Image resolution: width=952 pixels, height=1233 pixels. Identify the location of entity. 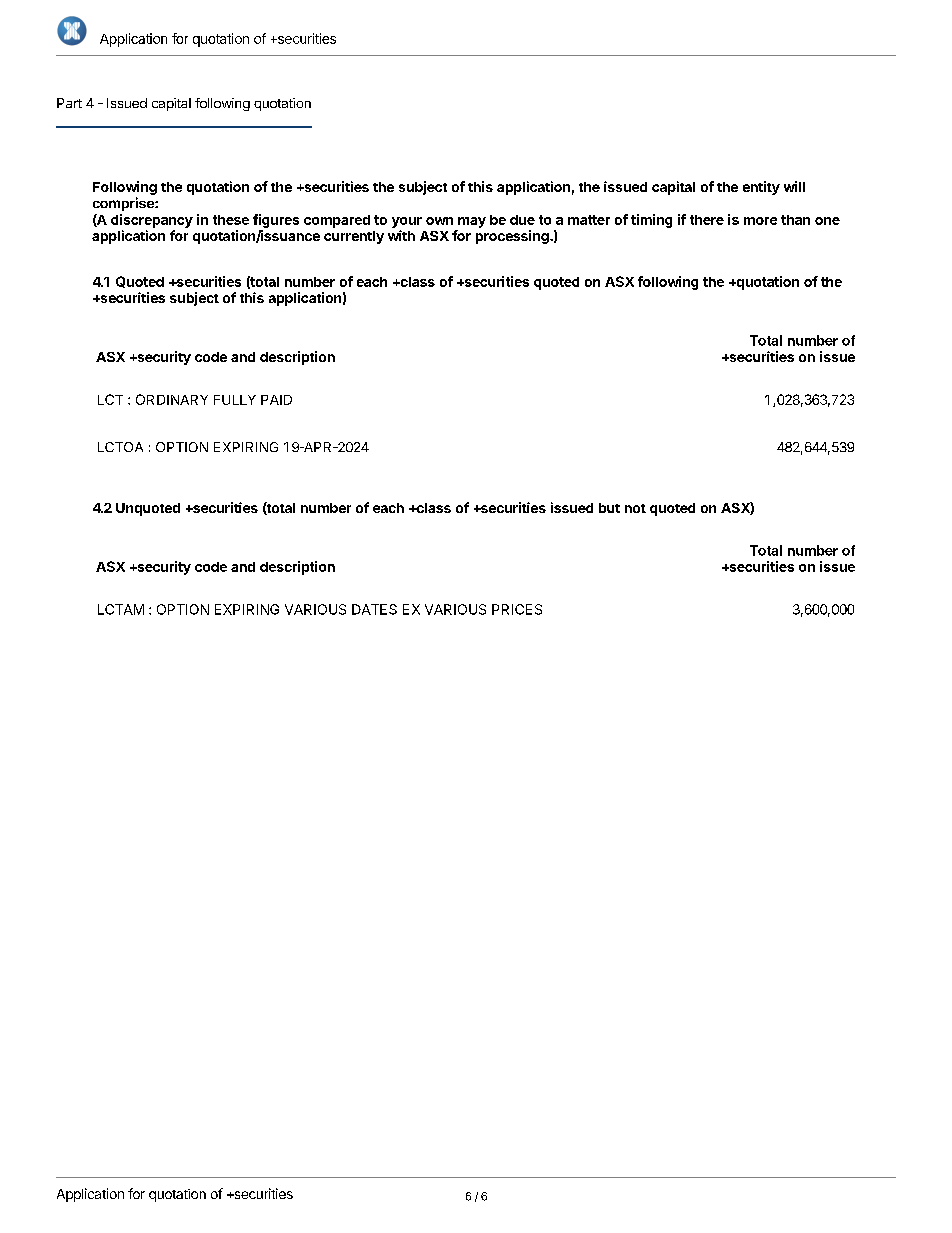
(761, 188).
